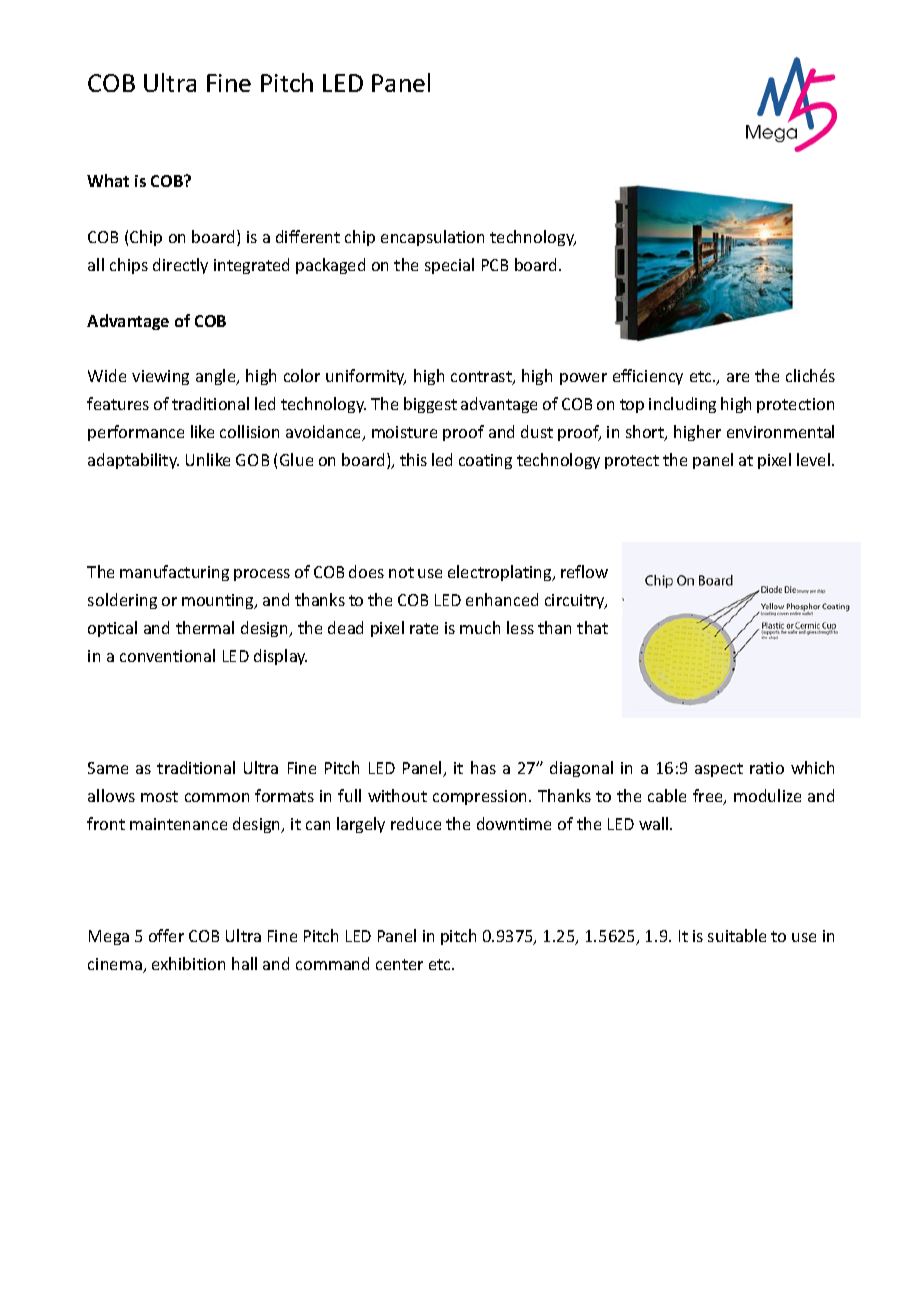 Image resolution: width=924 pixels, height=1308 pixels. What do you see at coordinates (166, 935) in the screenshot?
I see `offer` at bounding box center [166, 935].
